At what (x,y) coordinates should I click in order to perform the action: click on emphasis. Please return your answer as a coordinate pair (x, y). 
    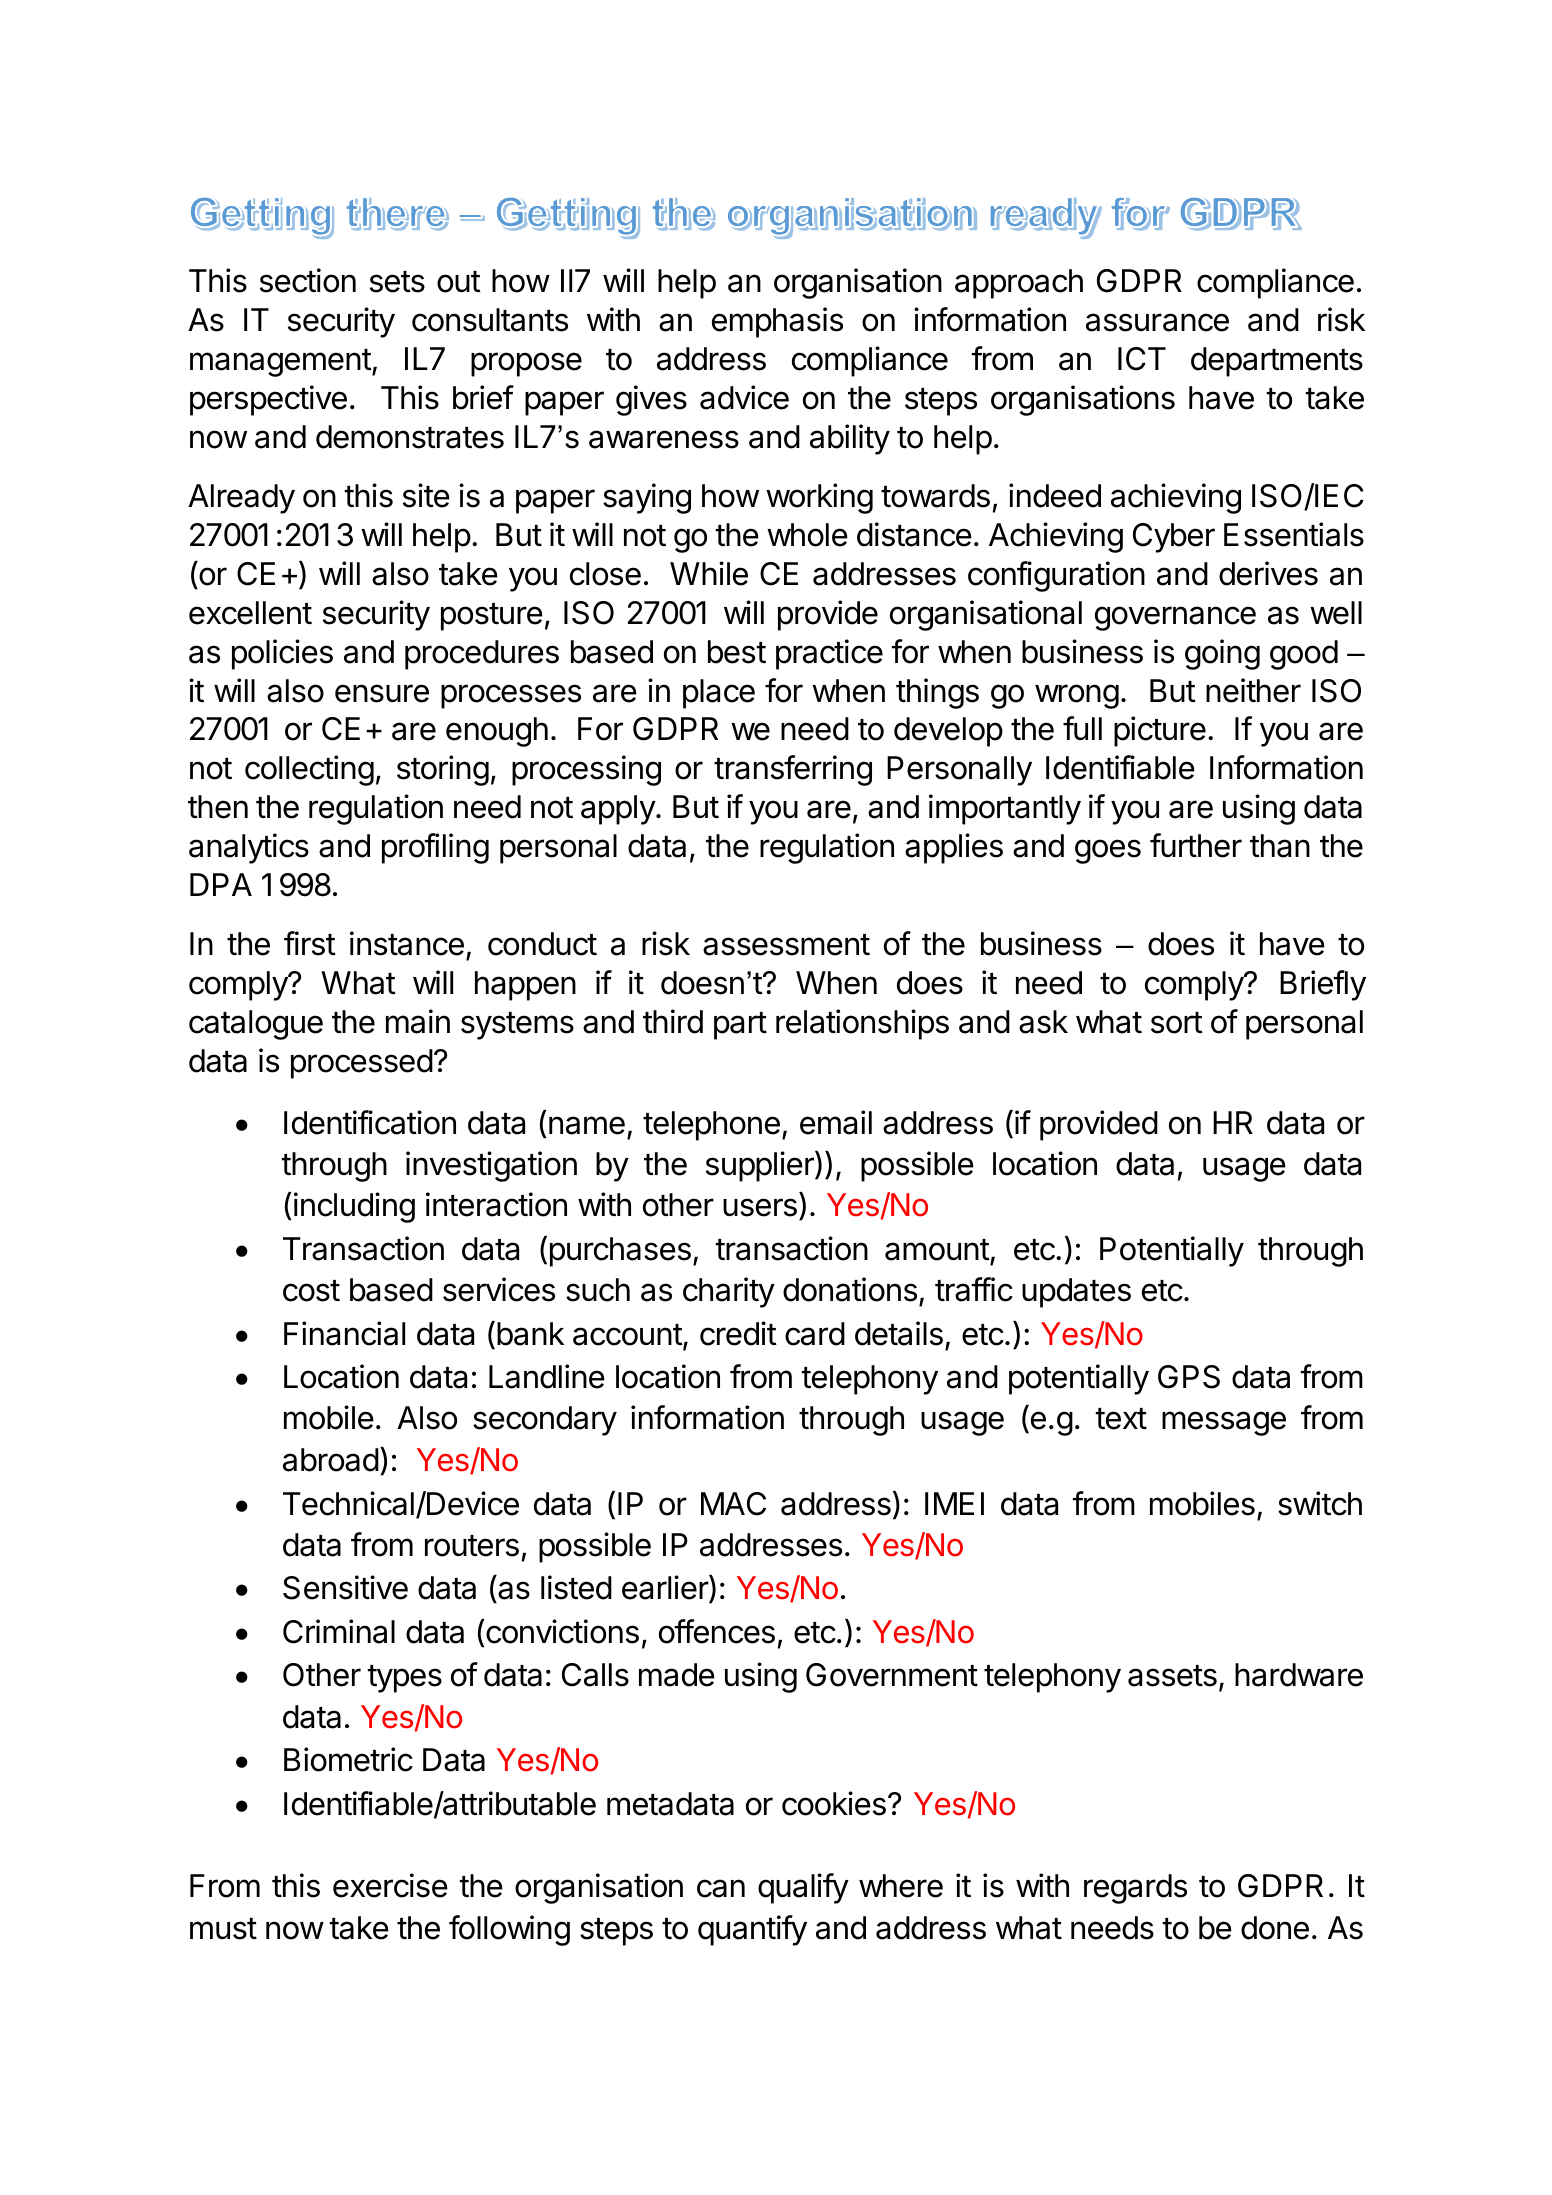
    Looking at the image, I should click on (777, 322).
